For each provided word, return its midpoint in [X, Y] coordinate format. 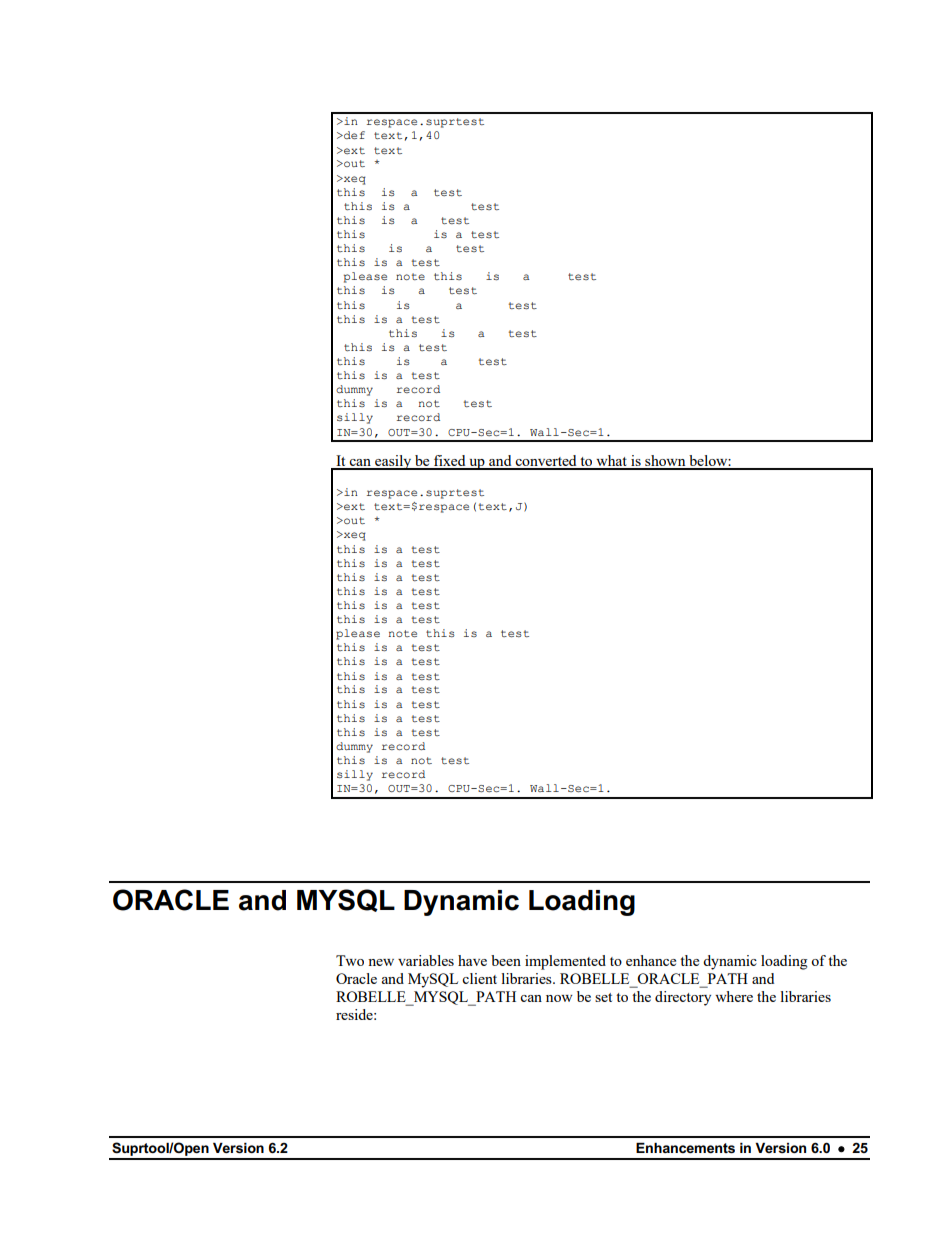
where [734, 996]
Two [350, 960]
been [506, 960]
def [353, 135]
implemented [565, 962]
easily [393, 462]
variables [426, 960]
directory [683, 998]
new [381, 962]
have [472, 960]
